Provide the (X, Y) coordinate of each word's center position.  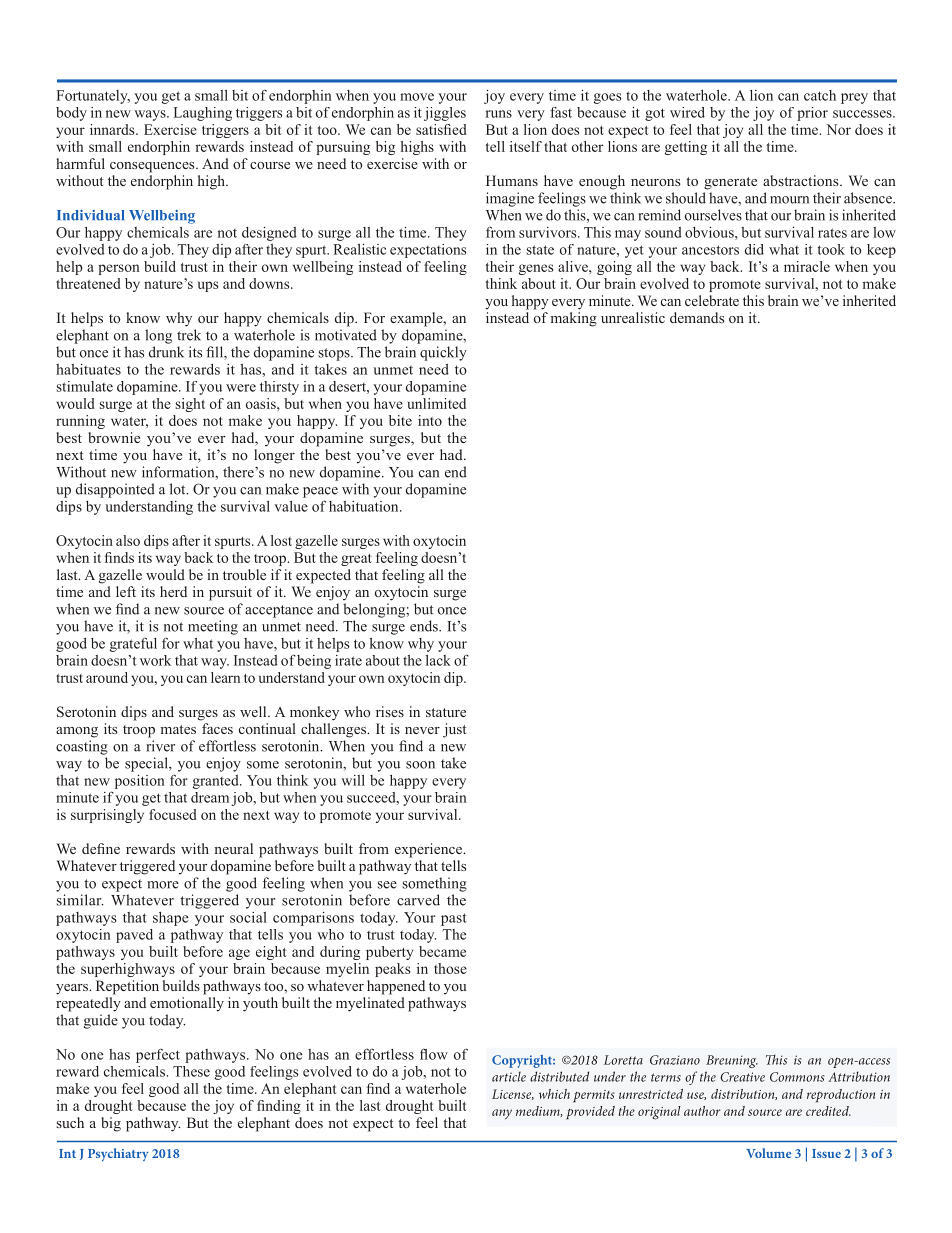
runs (499, 114)
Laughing (203, 114)
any (502, 1114)
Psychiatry (118, 1154)
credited (828, 1111)
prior (812, 114)
